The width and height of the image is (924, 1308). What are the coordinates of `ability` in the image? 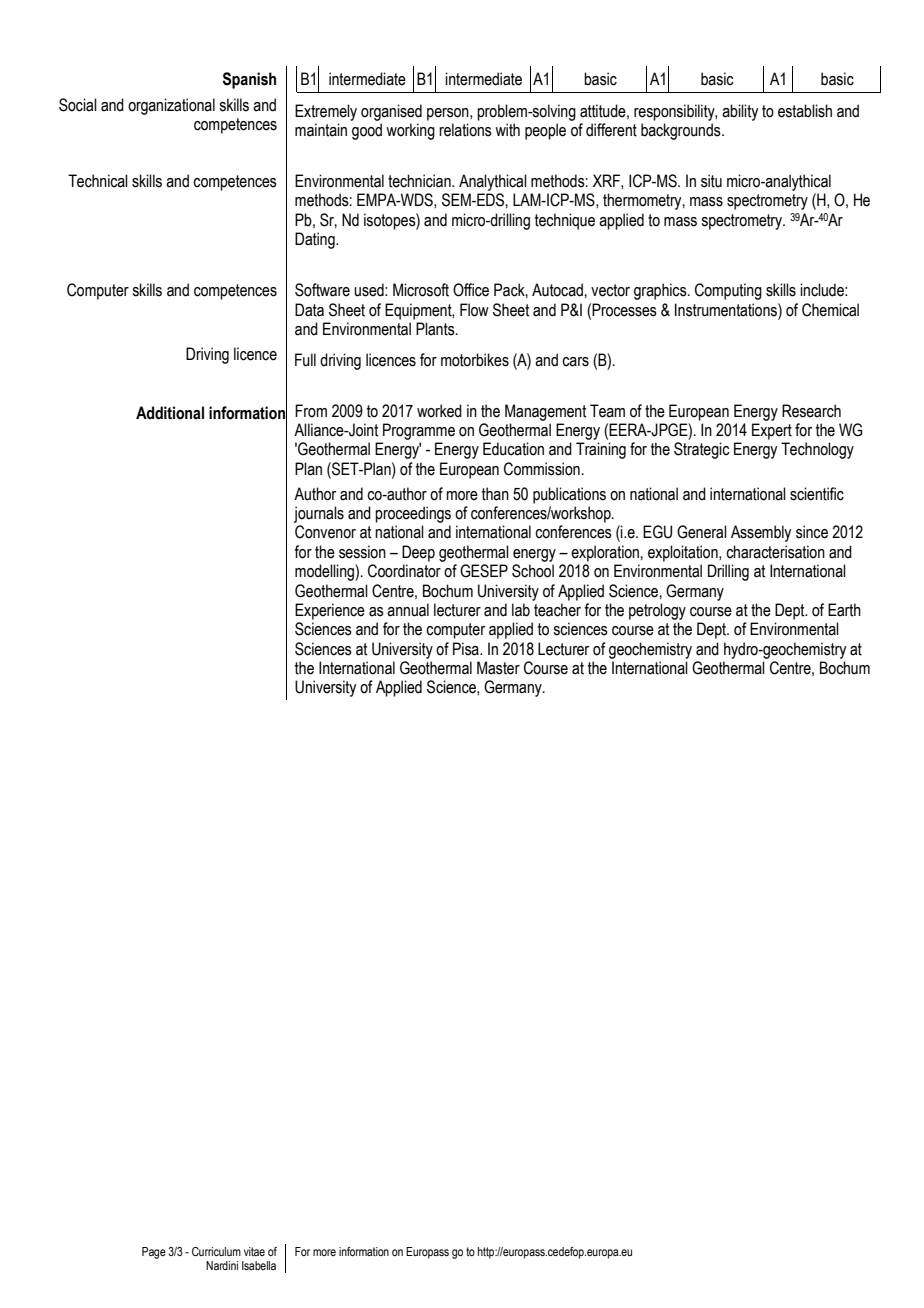 It's located at (740, 112).
